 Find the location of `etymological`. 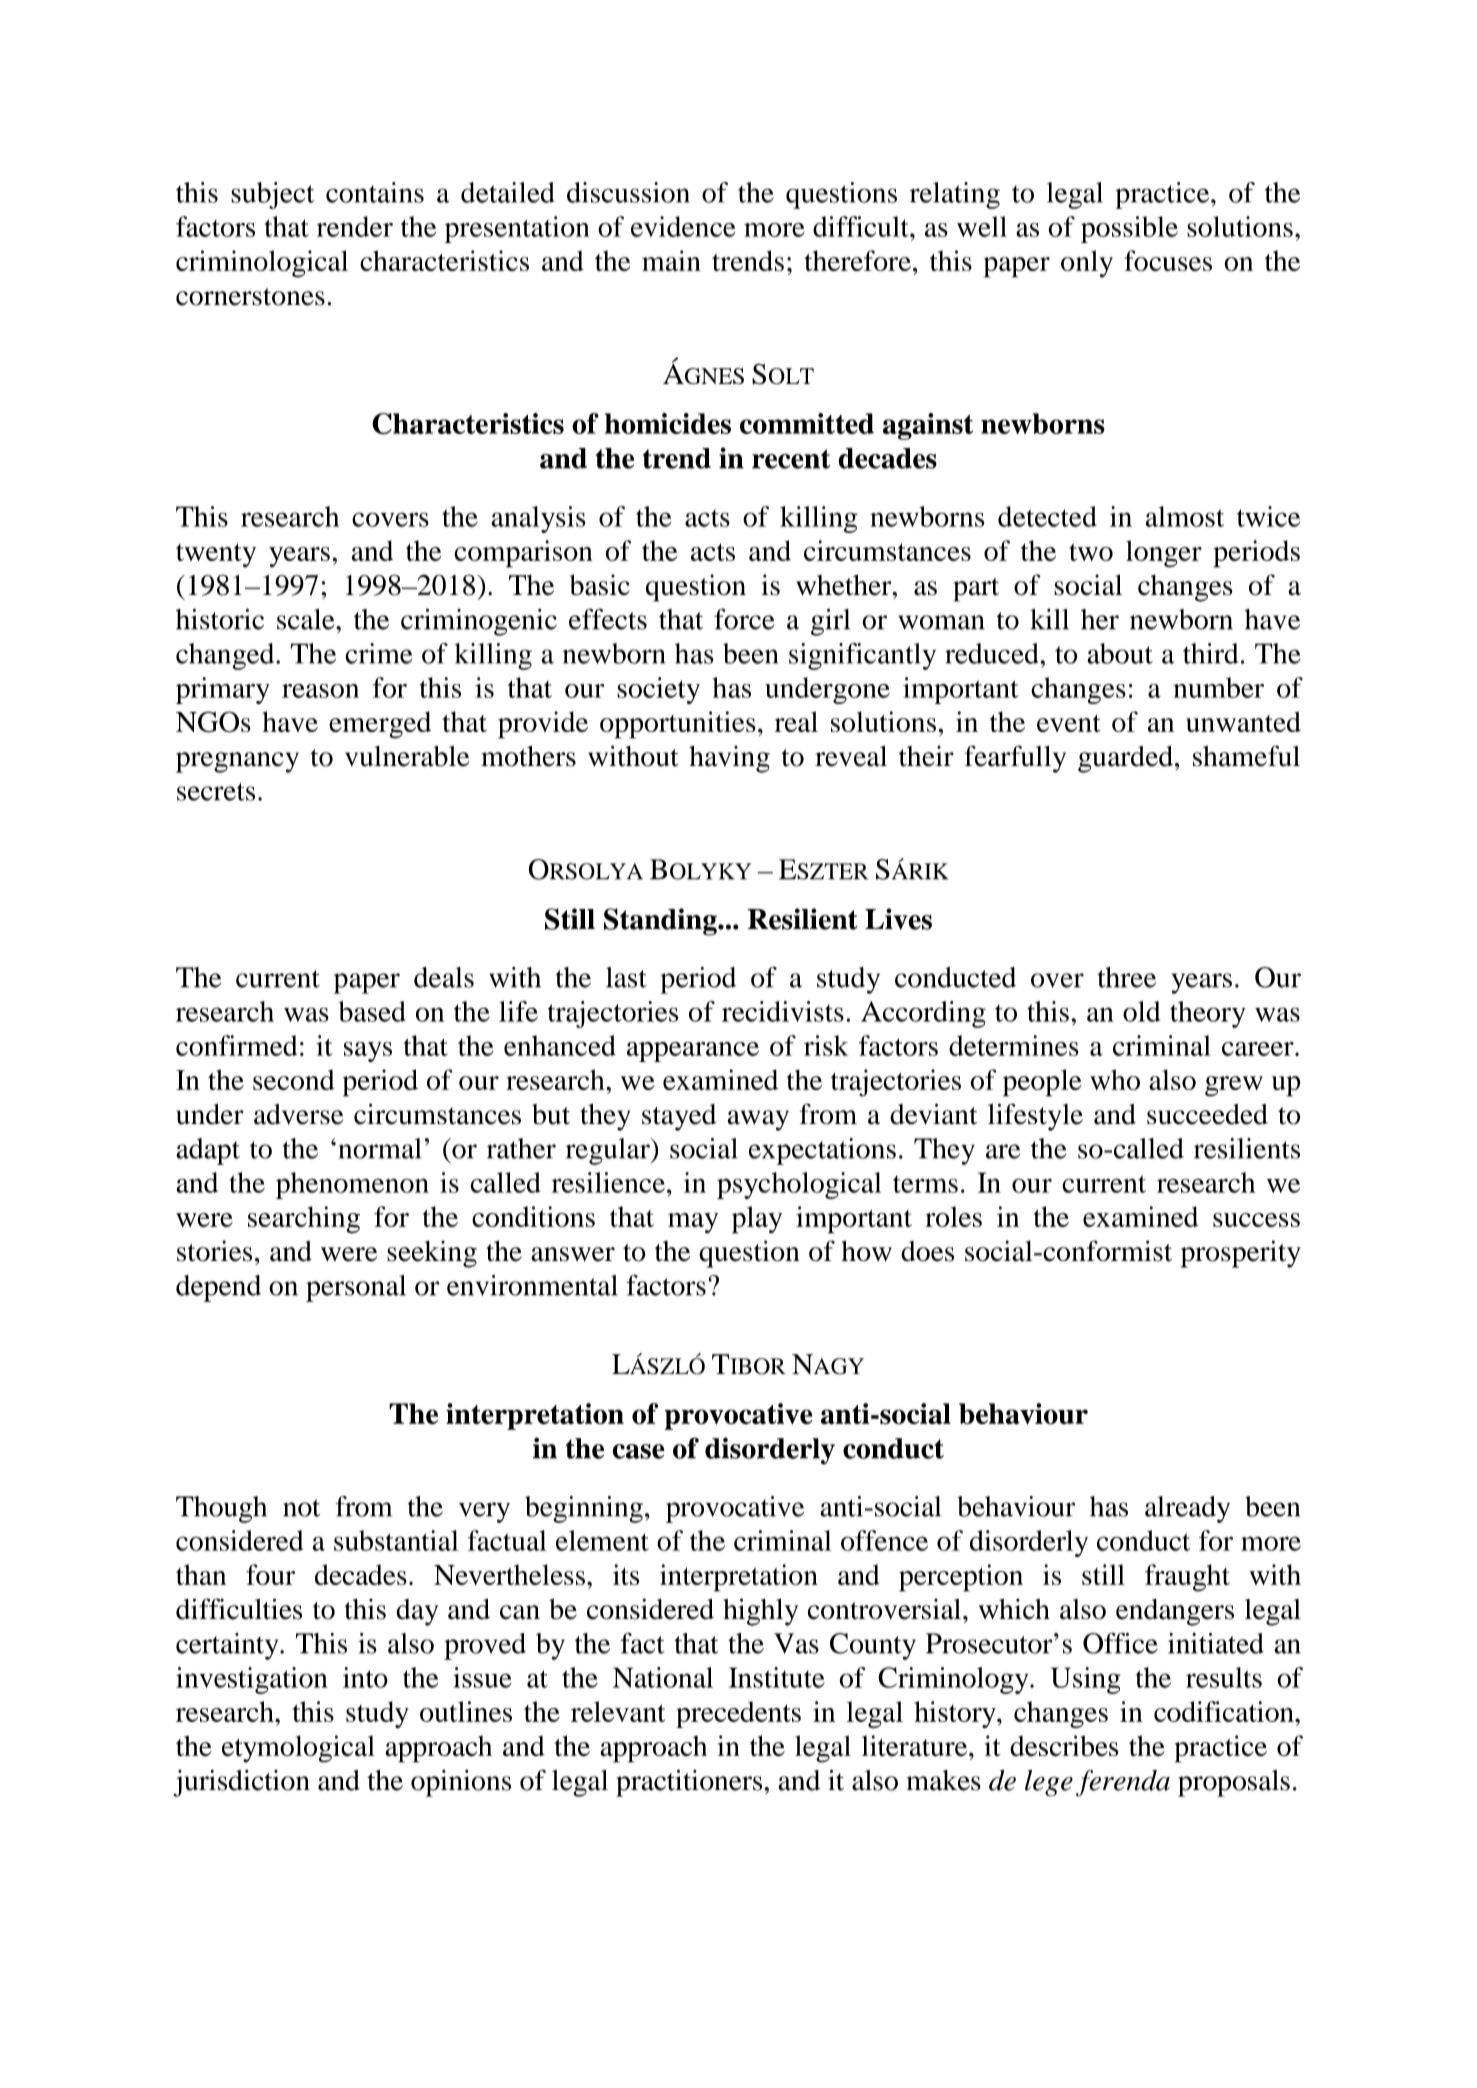

etymological is located at coordinates (298, 1749).
